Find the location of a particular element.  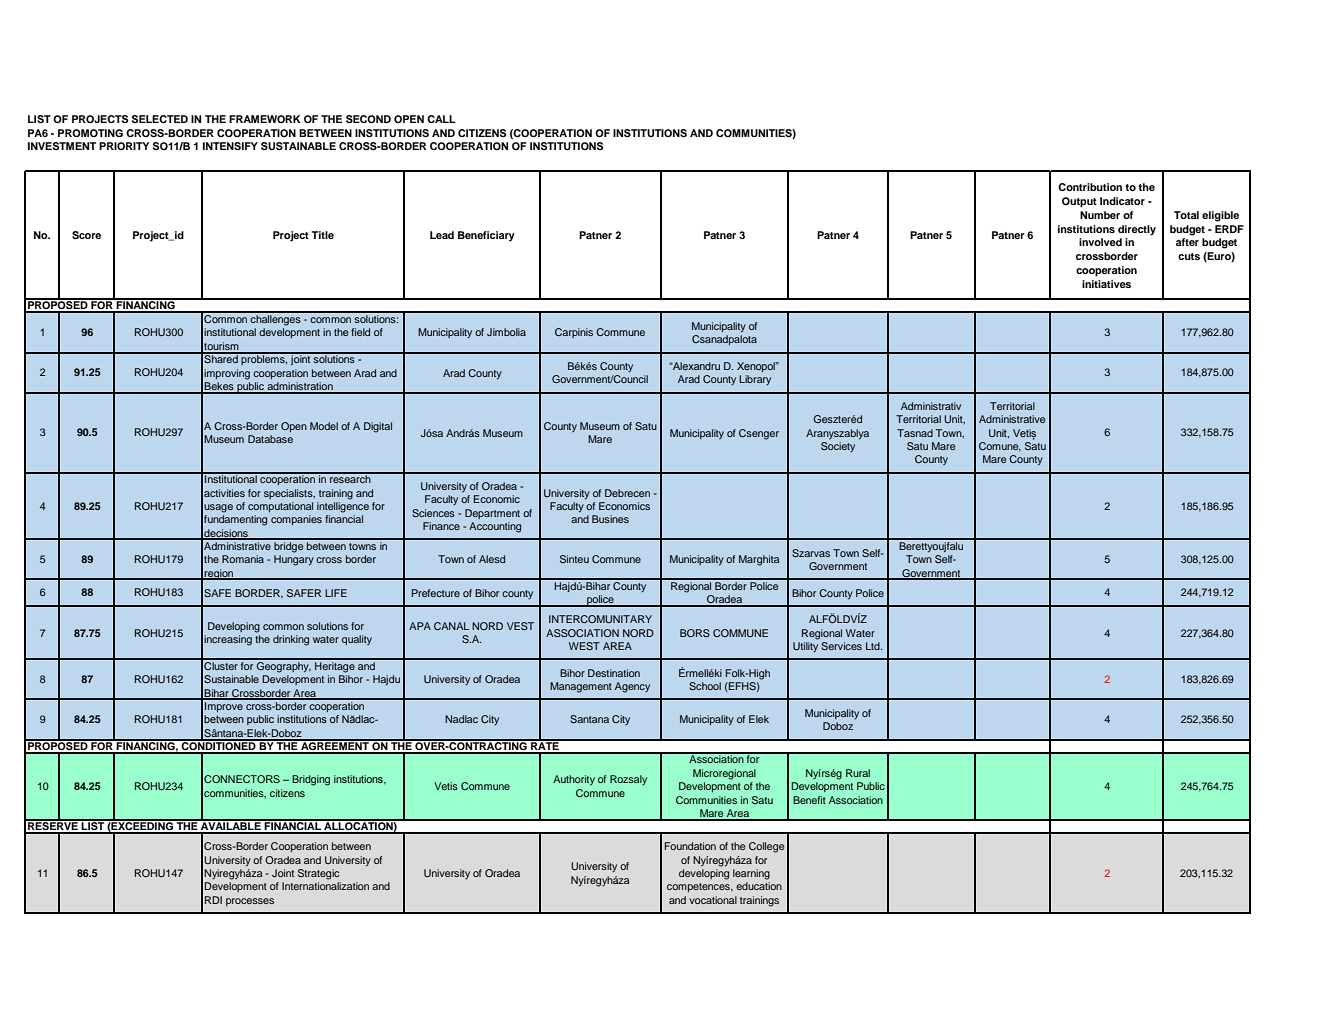

CALL is located at coordinates (441, 119).
